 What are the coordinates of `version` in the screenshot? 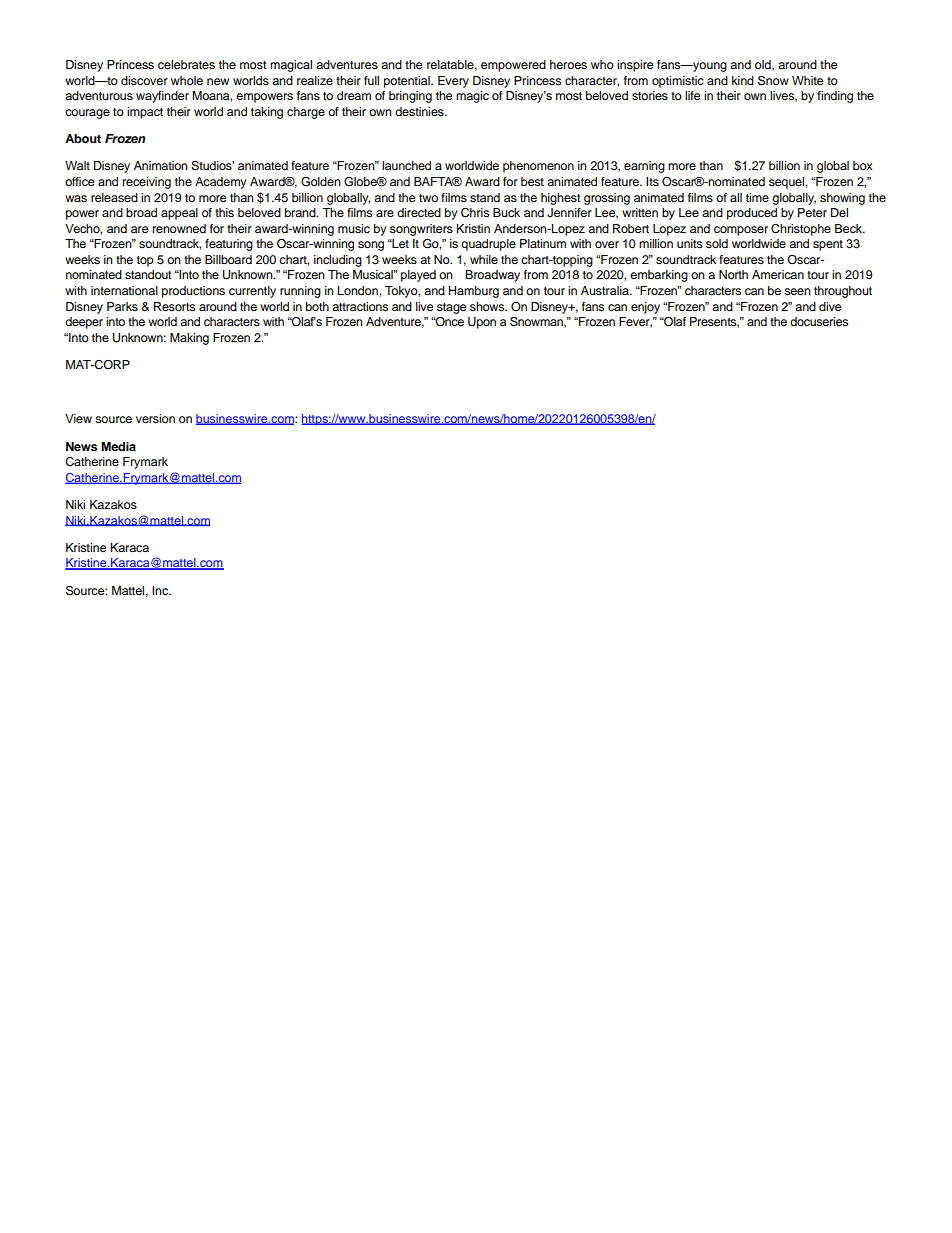 It's located at (155, 418).
